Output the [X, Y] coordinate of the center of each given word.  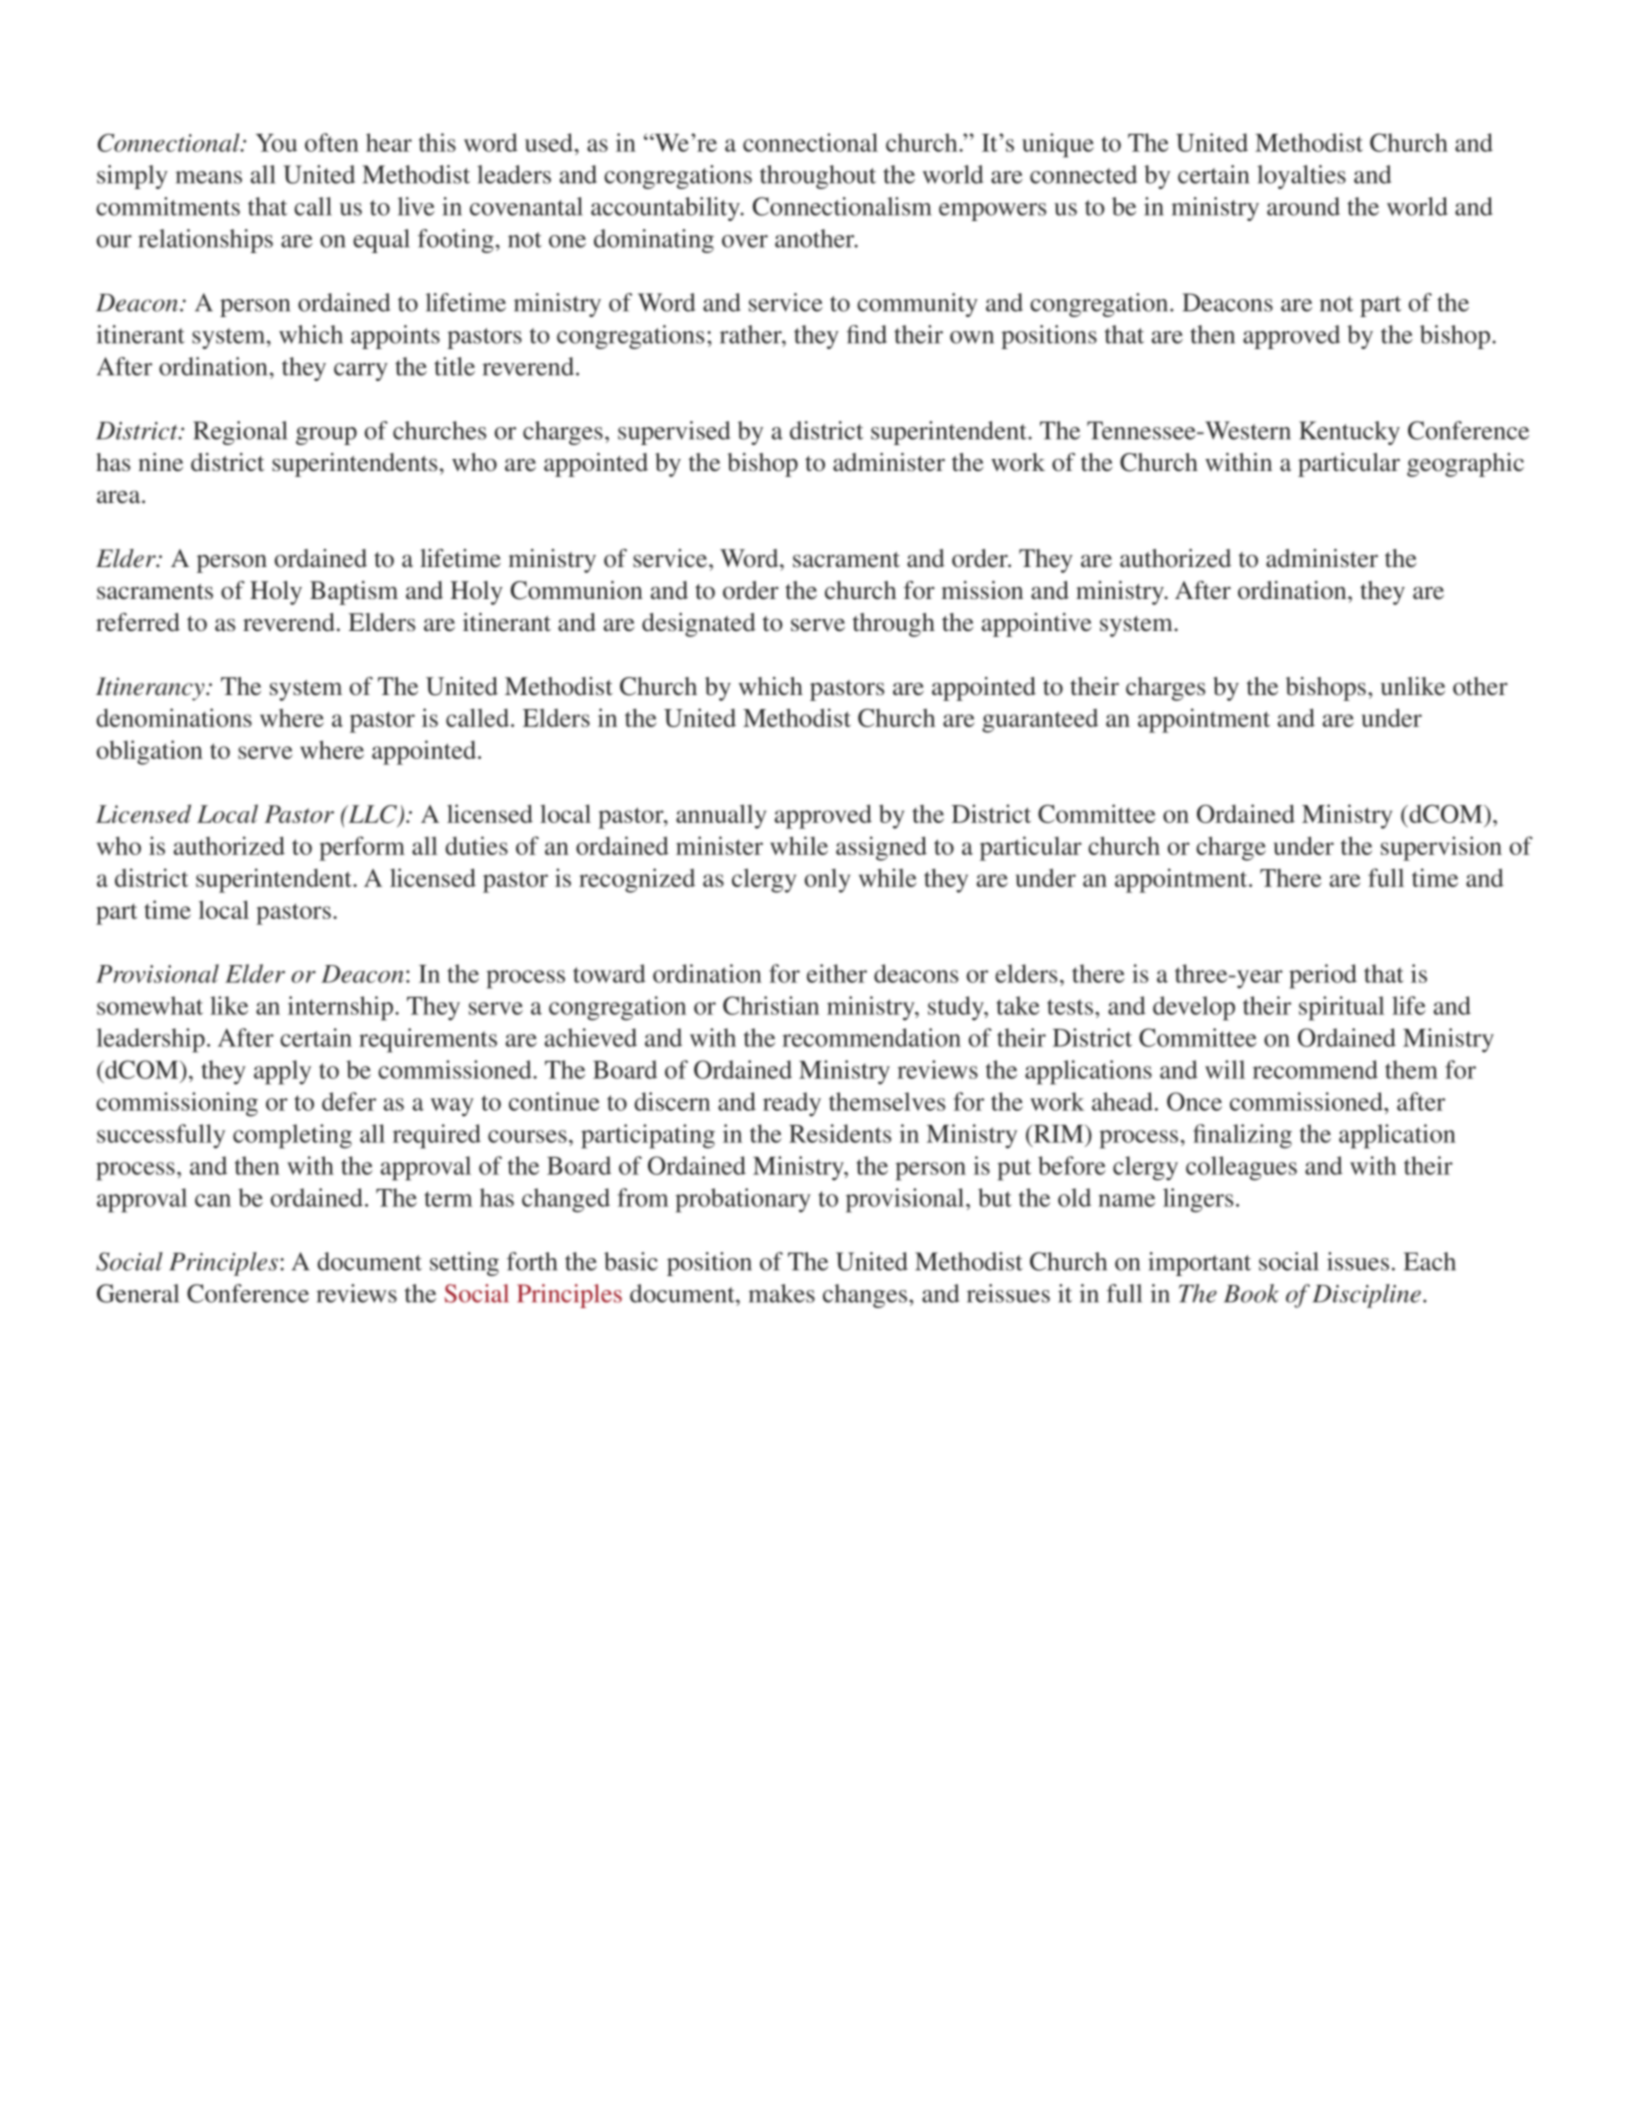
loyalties [1301, 177]
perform [362, 848]
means [208, 177]
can [213, 1200]
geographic [1465, 465]
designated [699, 625]
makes [781, 1293]
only [827, 880]
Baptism [354, 593]
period [1323, 976]
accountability [666, 209]
